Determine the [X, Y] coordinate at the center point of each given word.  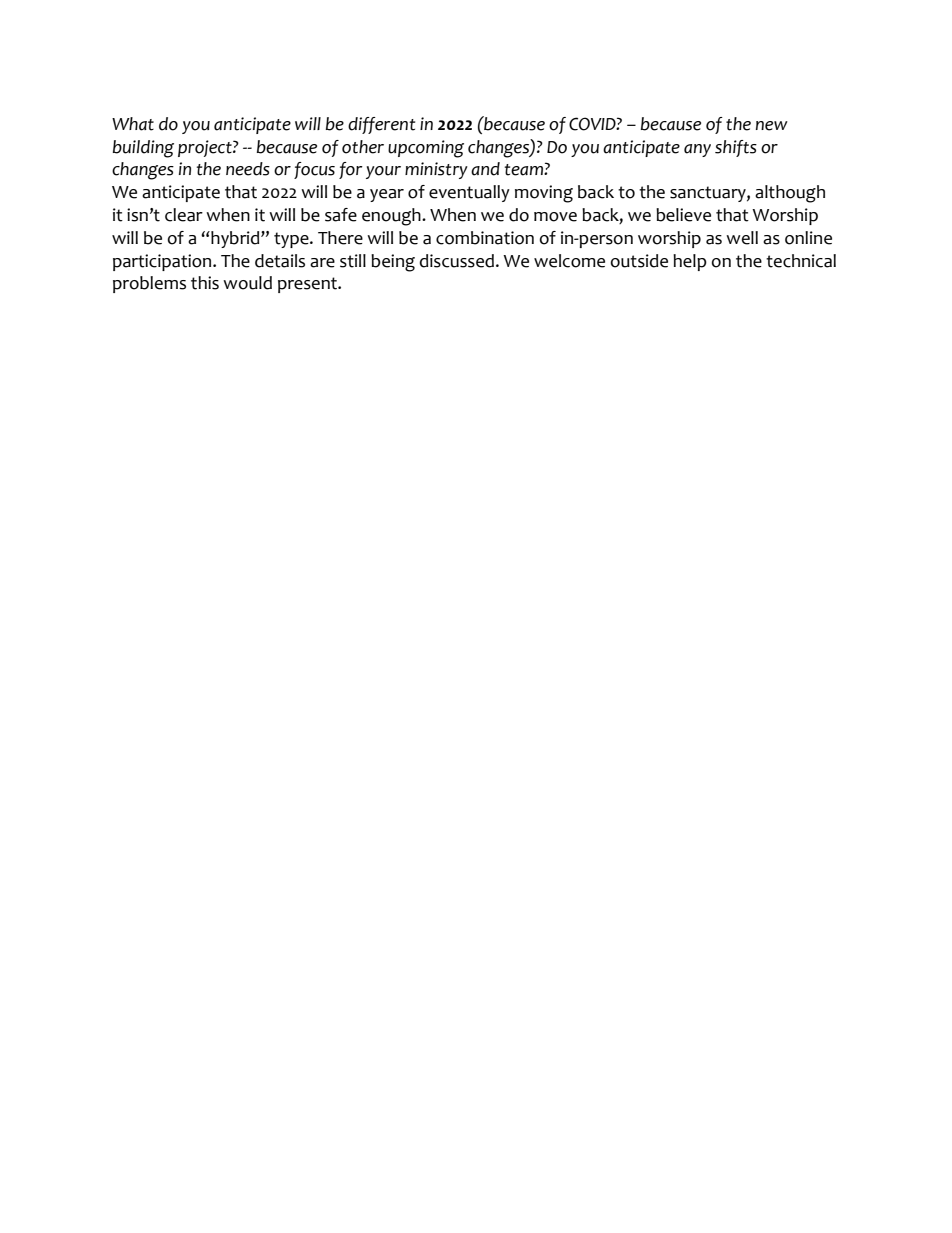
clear [184, 215]
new [772, 126]
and [485, 169]
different [381, 125]
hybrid [235, 239]
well [742, 238]
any [697, 150]
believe [683, 215]
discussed [457, 261]
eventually [469, 193]
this [205, 283]
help [690, 262]
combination [485, 238]
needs [248, 169]
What [133, 124]
